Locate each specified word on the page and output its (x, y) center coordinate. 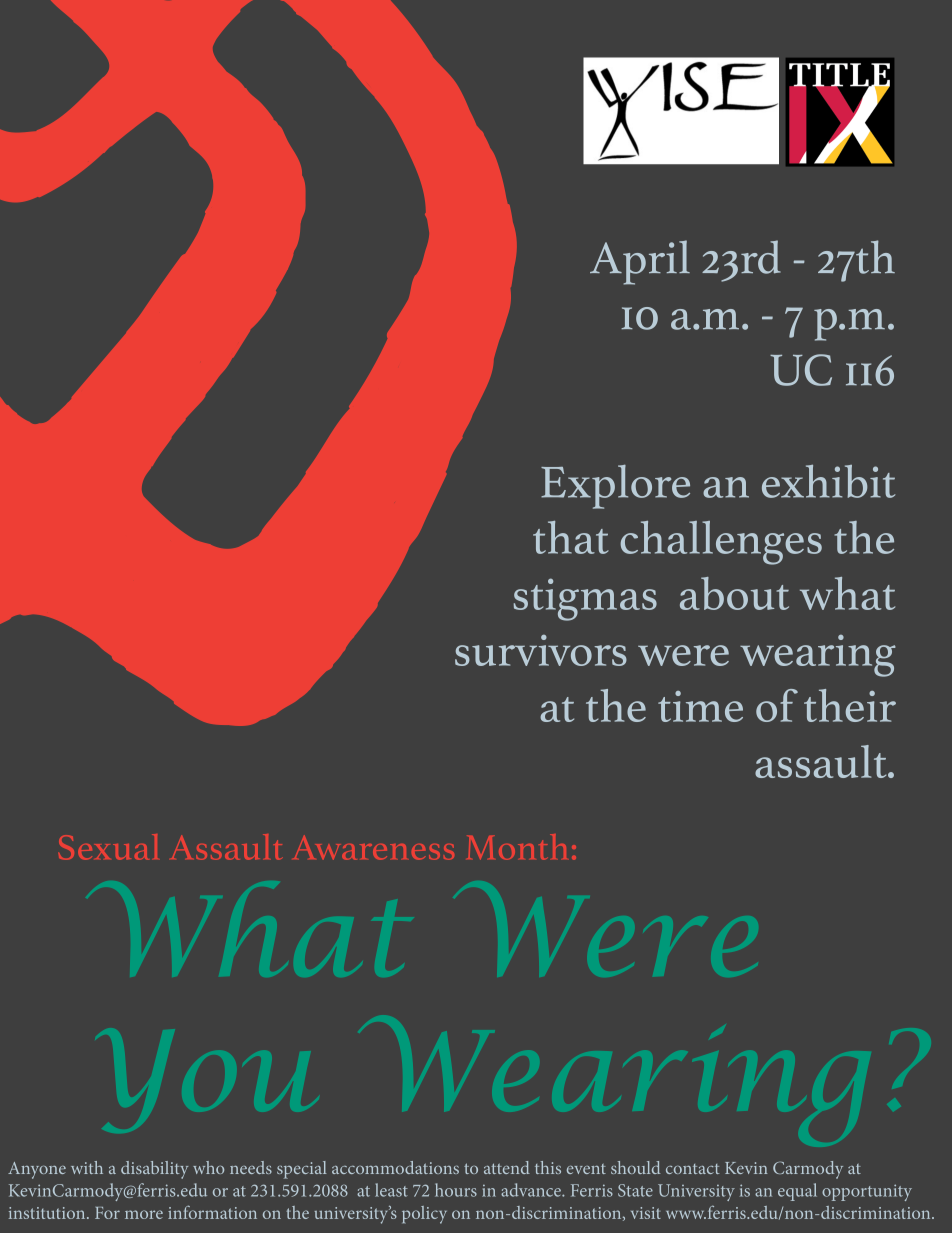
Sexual (108, 847)
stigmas (585, 599)
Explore (615, 487)
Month (517, 847)
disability (155, 1170)
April (640, 262)
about (734, 593)
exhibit (829, 481)
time (700, 706)
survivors (541, 650)
